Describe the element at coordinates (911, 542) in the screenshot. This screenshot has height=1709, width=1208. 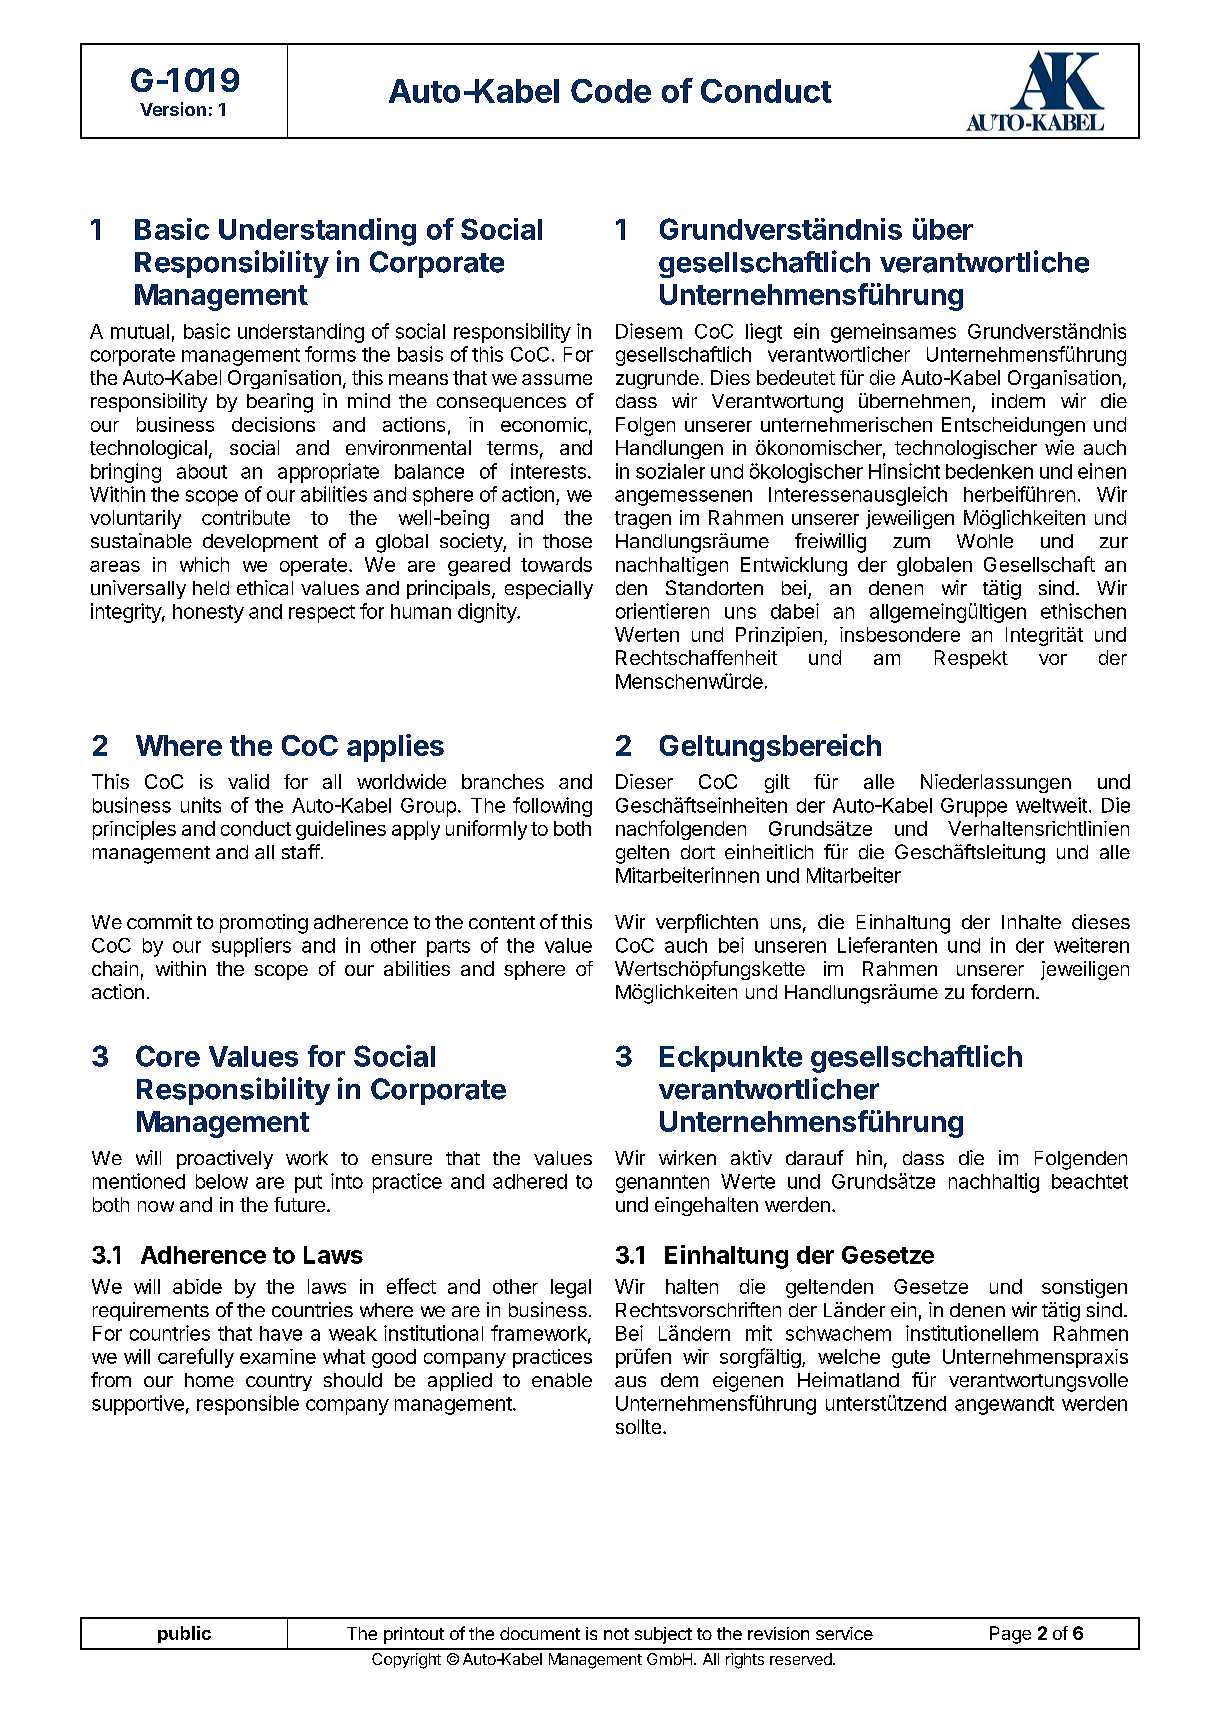
I see `zum` at that location.
